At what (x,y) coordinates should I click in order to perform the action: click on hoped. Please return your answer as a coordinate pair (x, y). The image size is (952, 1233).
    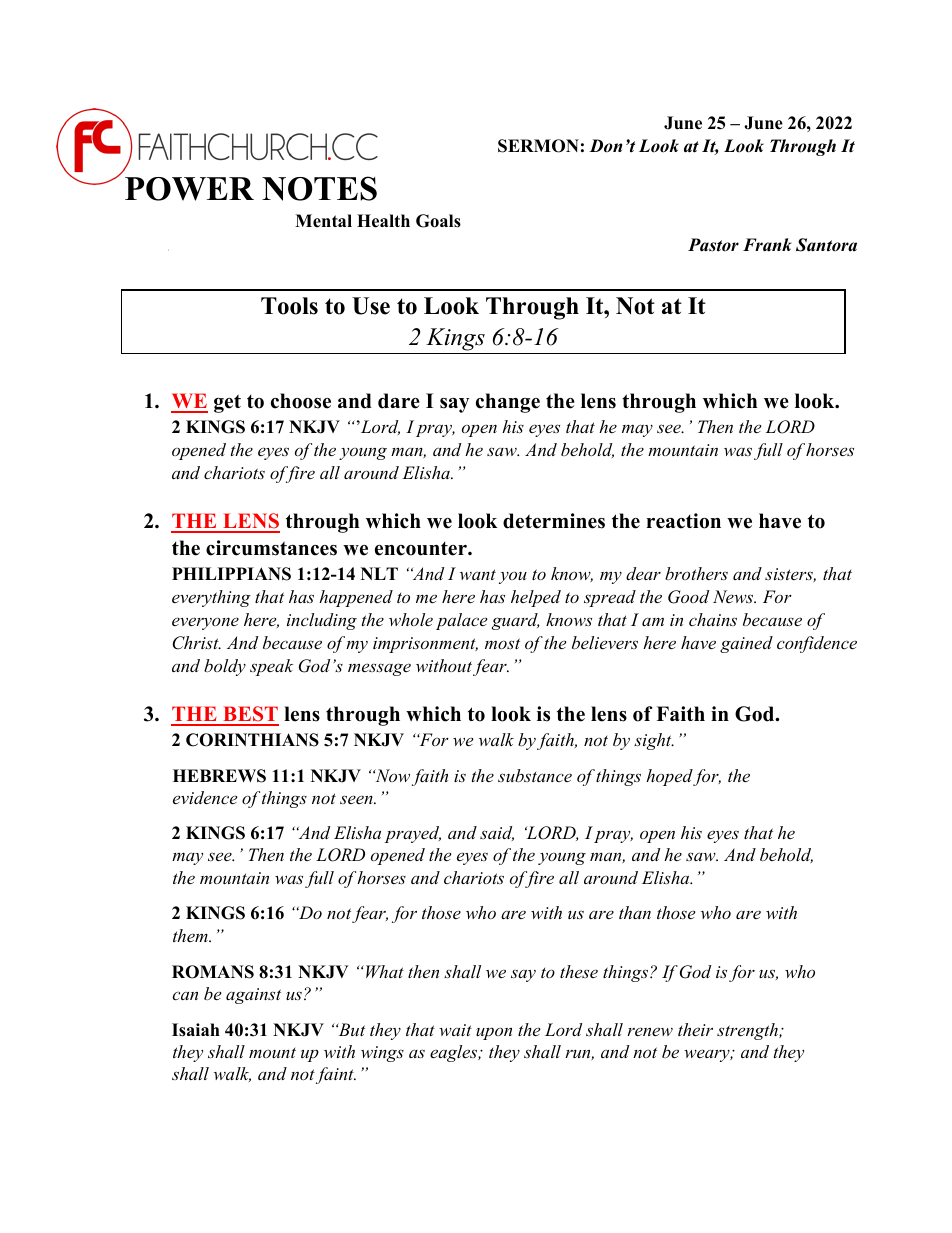
    Looking at the image, I should click on (670, 777).
